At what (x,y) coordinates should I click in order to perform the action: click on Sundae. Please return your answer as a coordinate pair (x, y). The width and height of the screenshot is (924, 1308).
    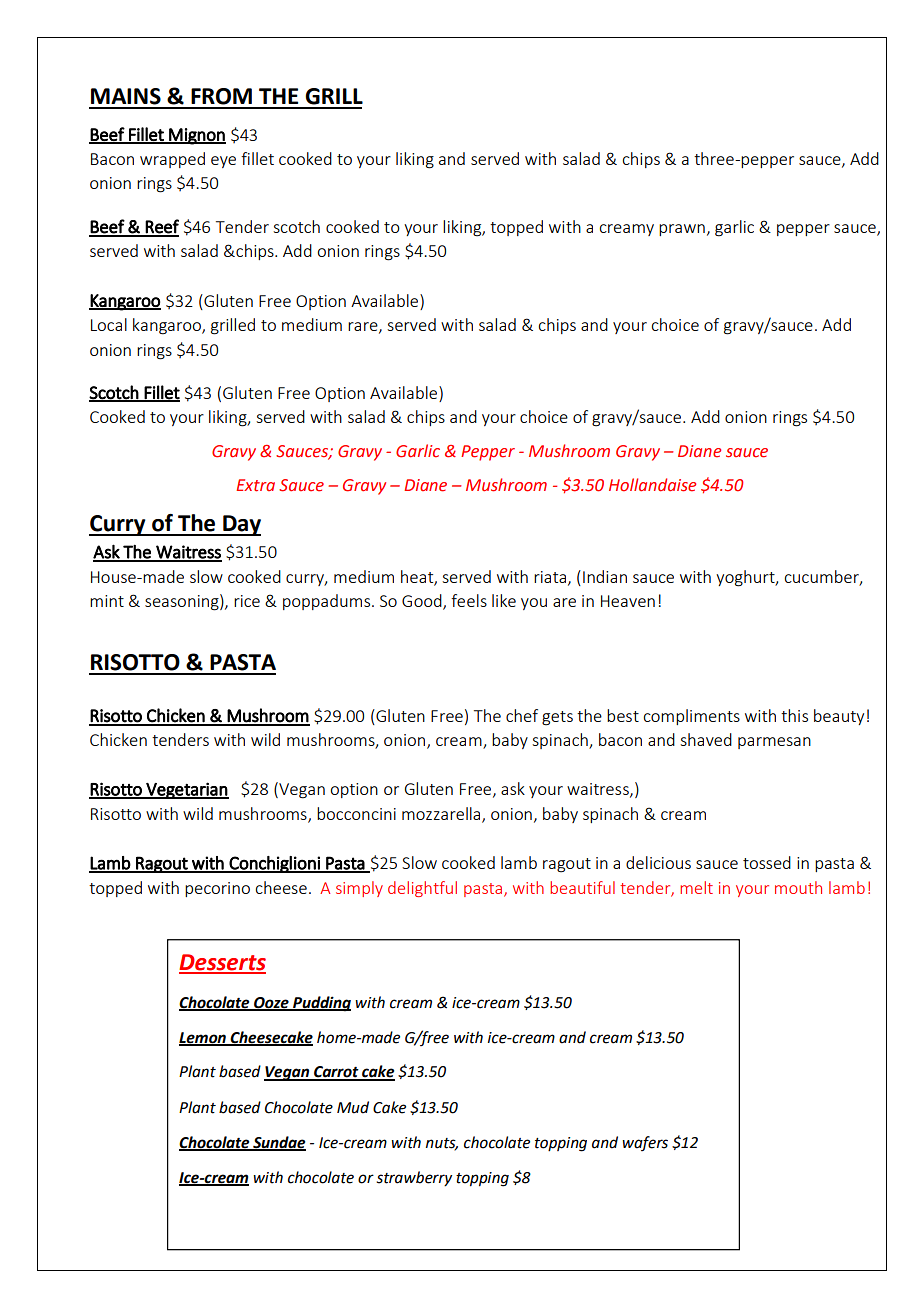
    Looking at the image, I should click on (278, 1143).
